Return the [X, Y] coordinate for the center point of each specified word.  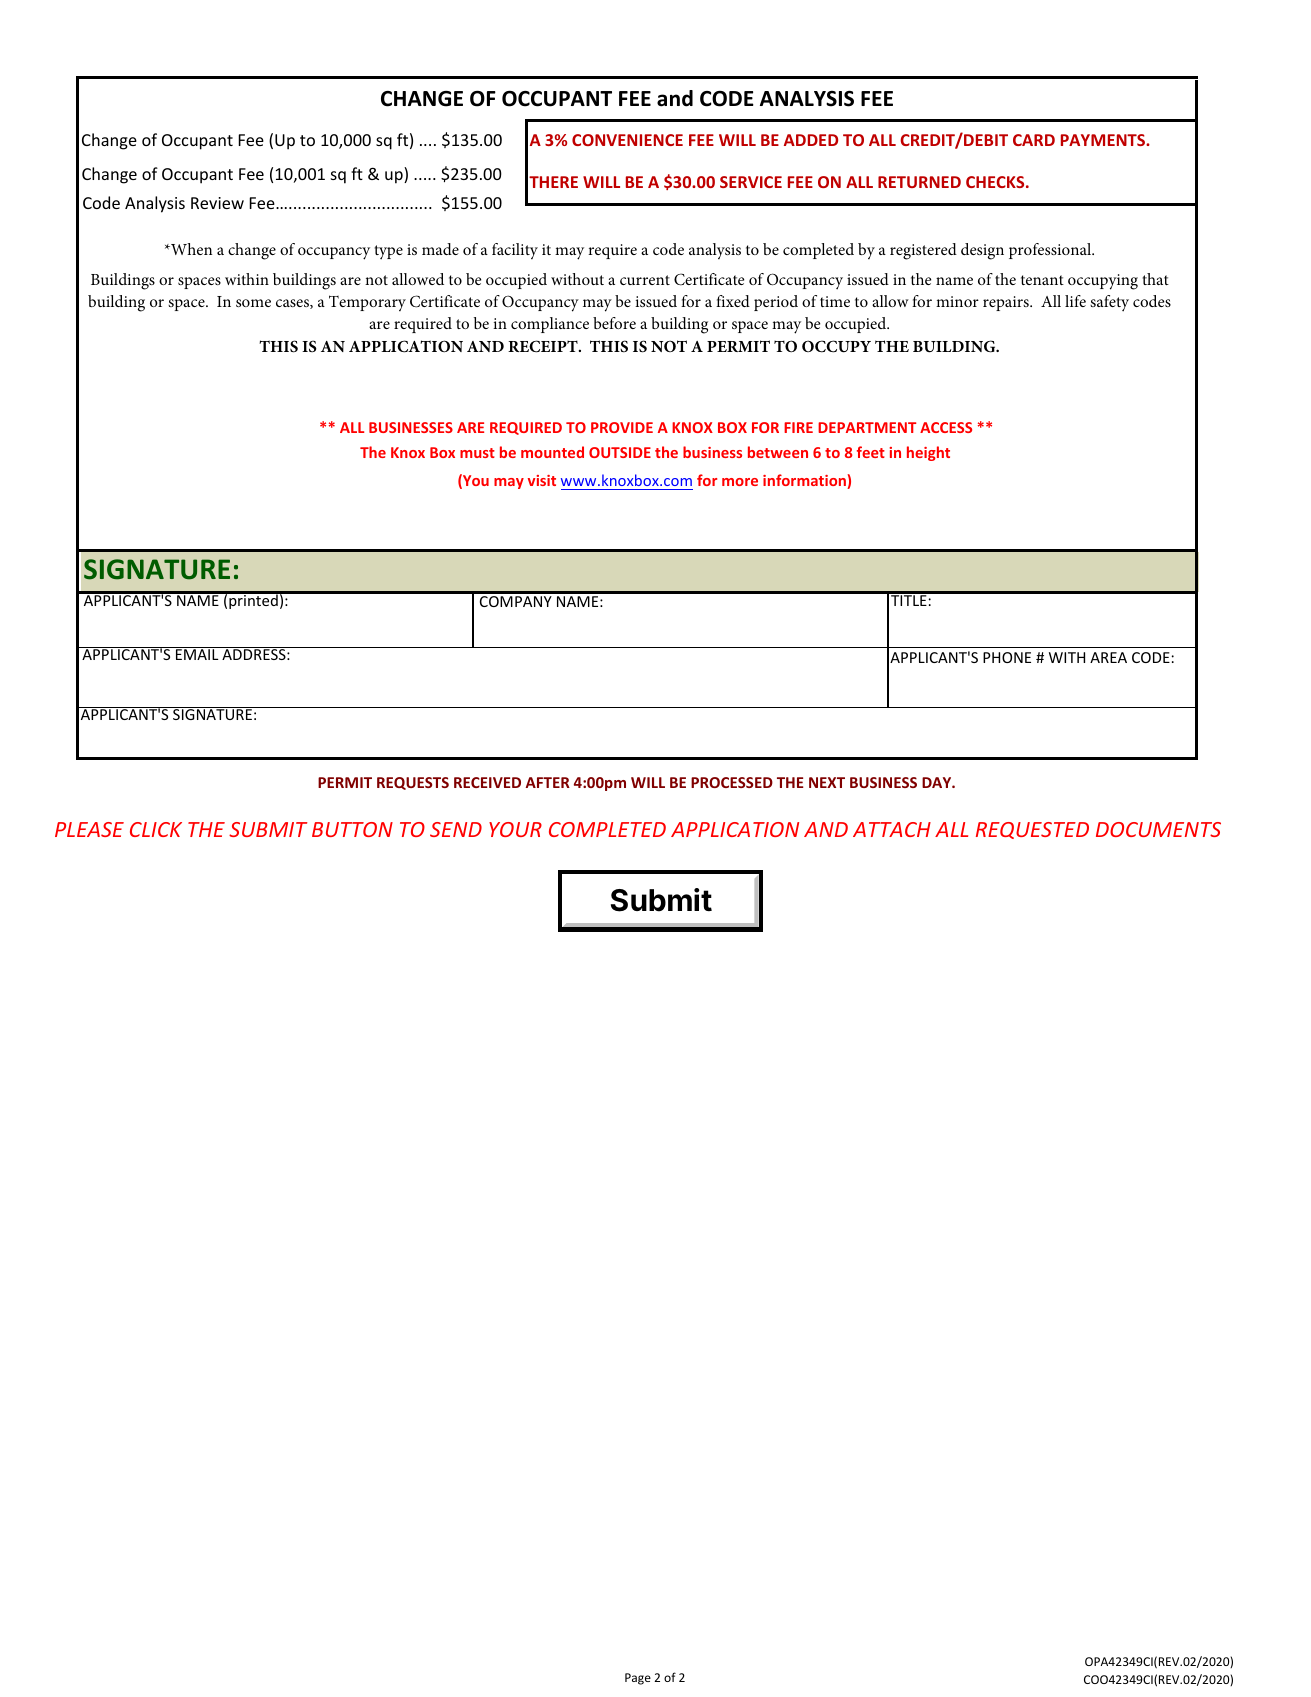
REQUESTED [1032, 830]
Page [638, 1679]
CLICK [156, 829]
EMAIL [197, 653]
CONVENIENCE [627, 140]
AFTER [548, 782]
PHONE [1007, 657]
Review [217, 203]
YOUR [515, 829]
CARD [1034, 140]
